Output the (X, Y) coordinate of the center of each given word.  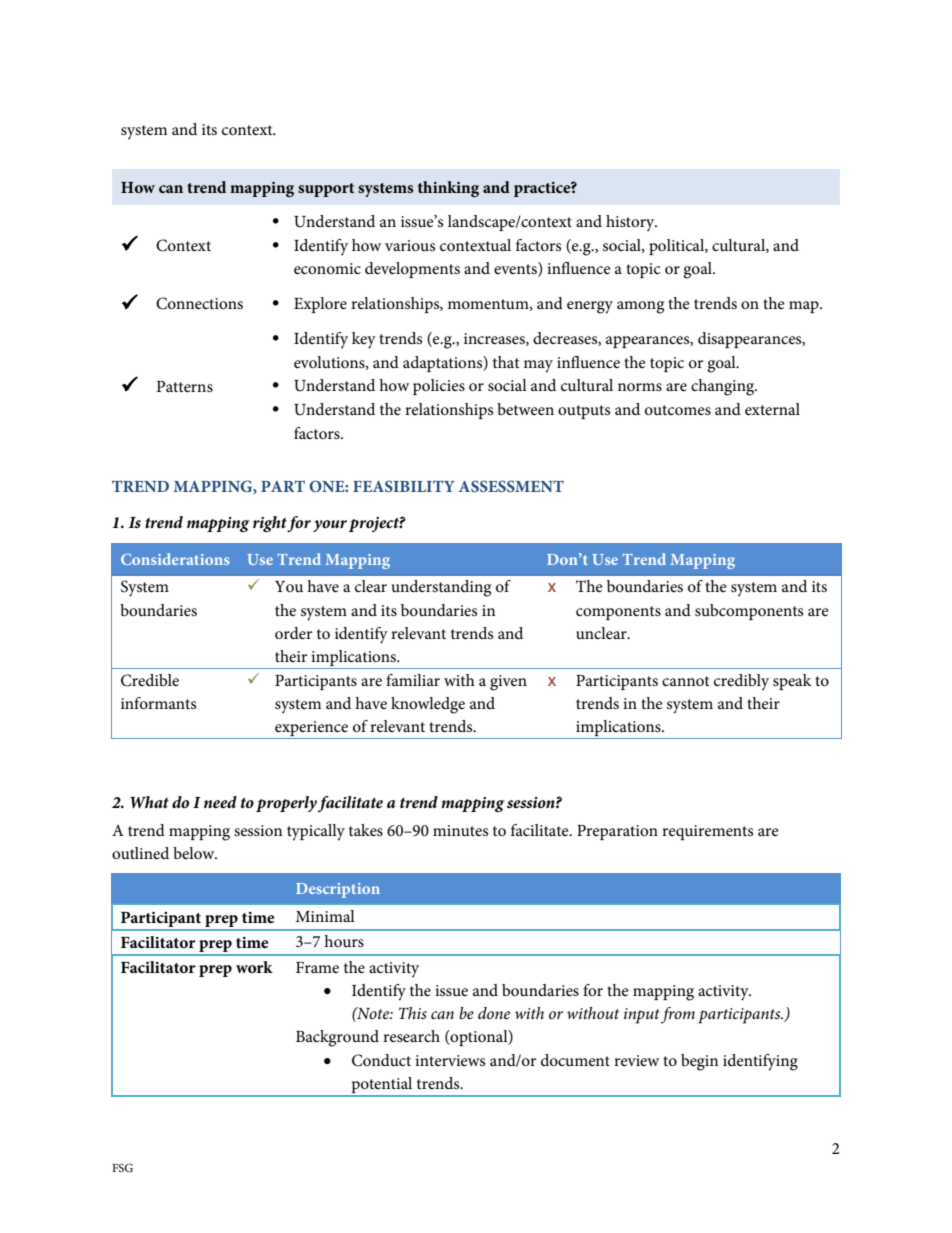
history (631, 223)
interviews (450, 1060)
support (326, 190)
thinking (448, 189)
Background (337, 1038)
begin (699, 1062)
